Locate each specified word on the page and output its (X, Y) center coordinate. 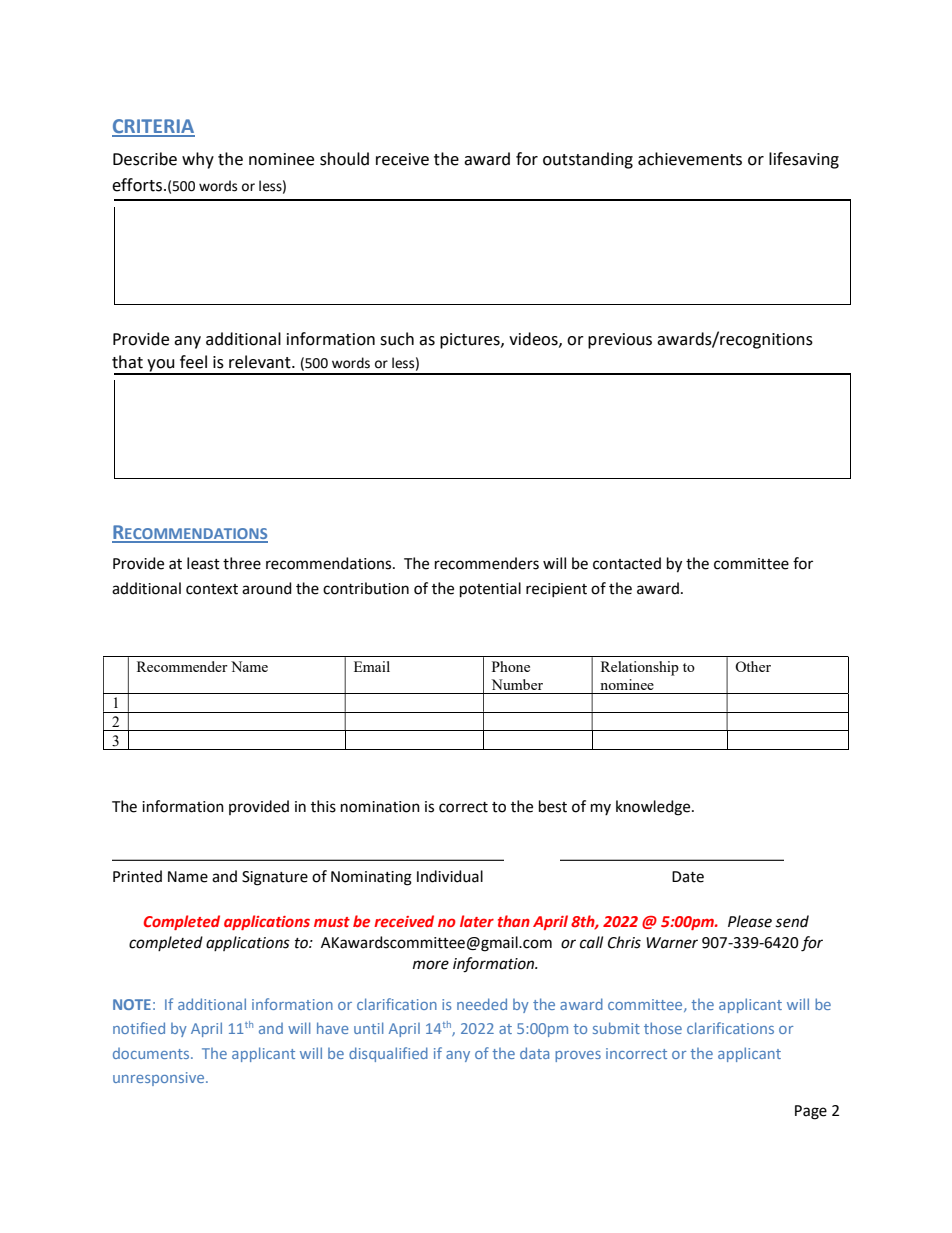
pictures (471, 341)
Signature (275, 878)
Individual (450, 876)
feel (193, 362)
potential (490, 589)
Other (753, 666)
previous (620, 341)
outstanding (588, 160)
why (198, 160)
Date (688, 877)
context (212, 589)
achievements (690, 159)
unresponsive (160, 1079)
